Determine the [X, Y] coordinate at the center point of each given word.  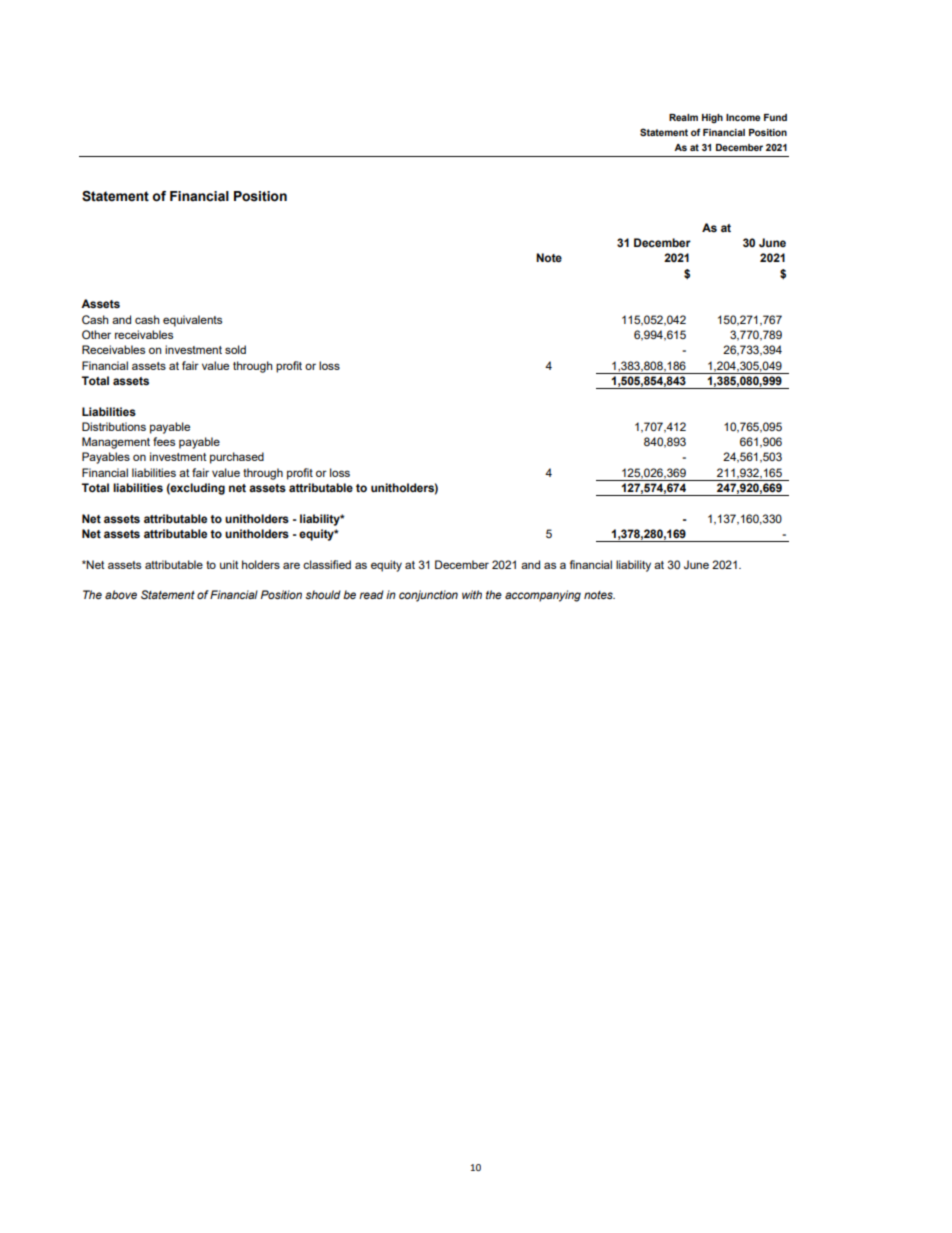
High [712, 118]
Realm [683, 117]
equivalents [192, 321]
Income [743, 117]
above [121, 594]
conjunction [428, 596]
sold [235, 349]
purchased [237, 458]
